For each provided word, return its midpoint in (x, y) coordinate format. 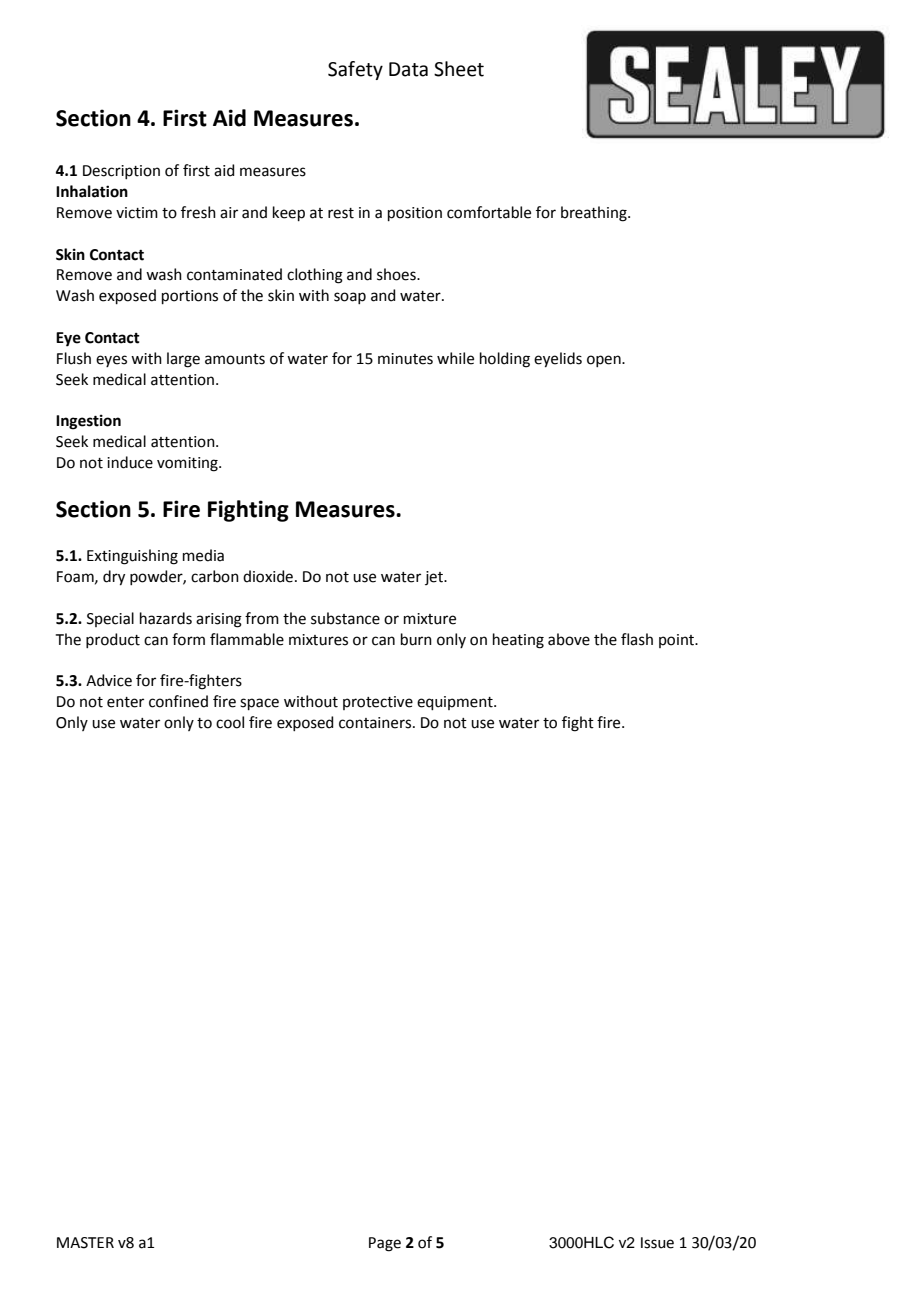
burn (416, 639)
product (113, 640)
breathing (595, 214)
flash (637, 639)
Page (385, 1244)
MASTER (85, 1243)
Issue (657, 1243)
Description (121, 172)
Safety (355, 70)
